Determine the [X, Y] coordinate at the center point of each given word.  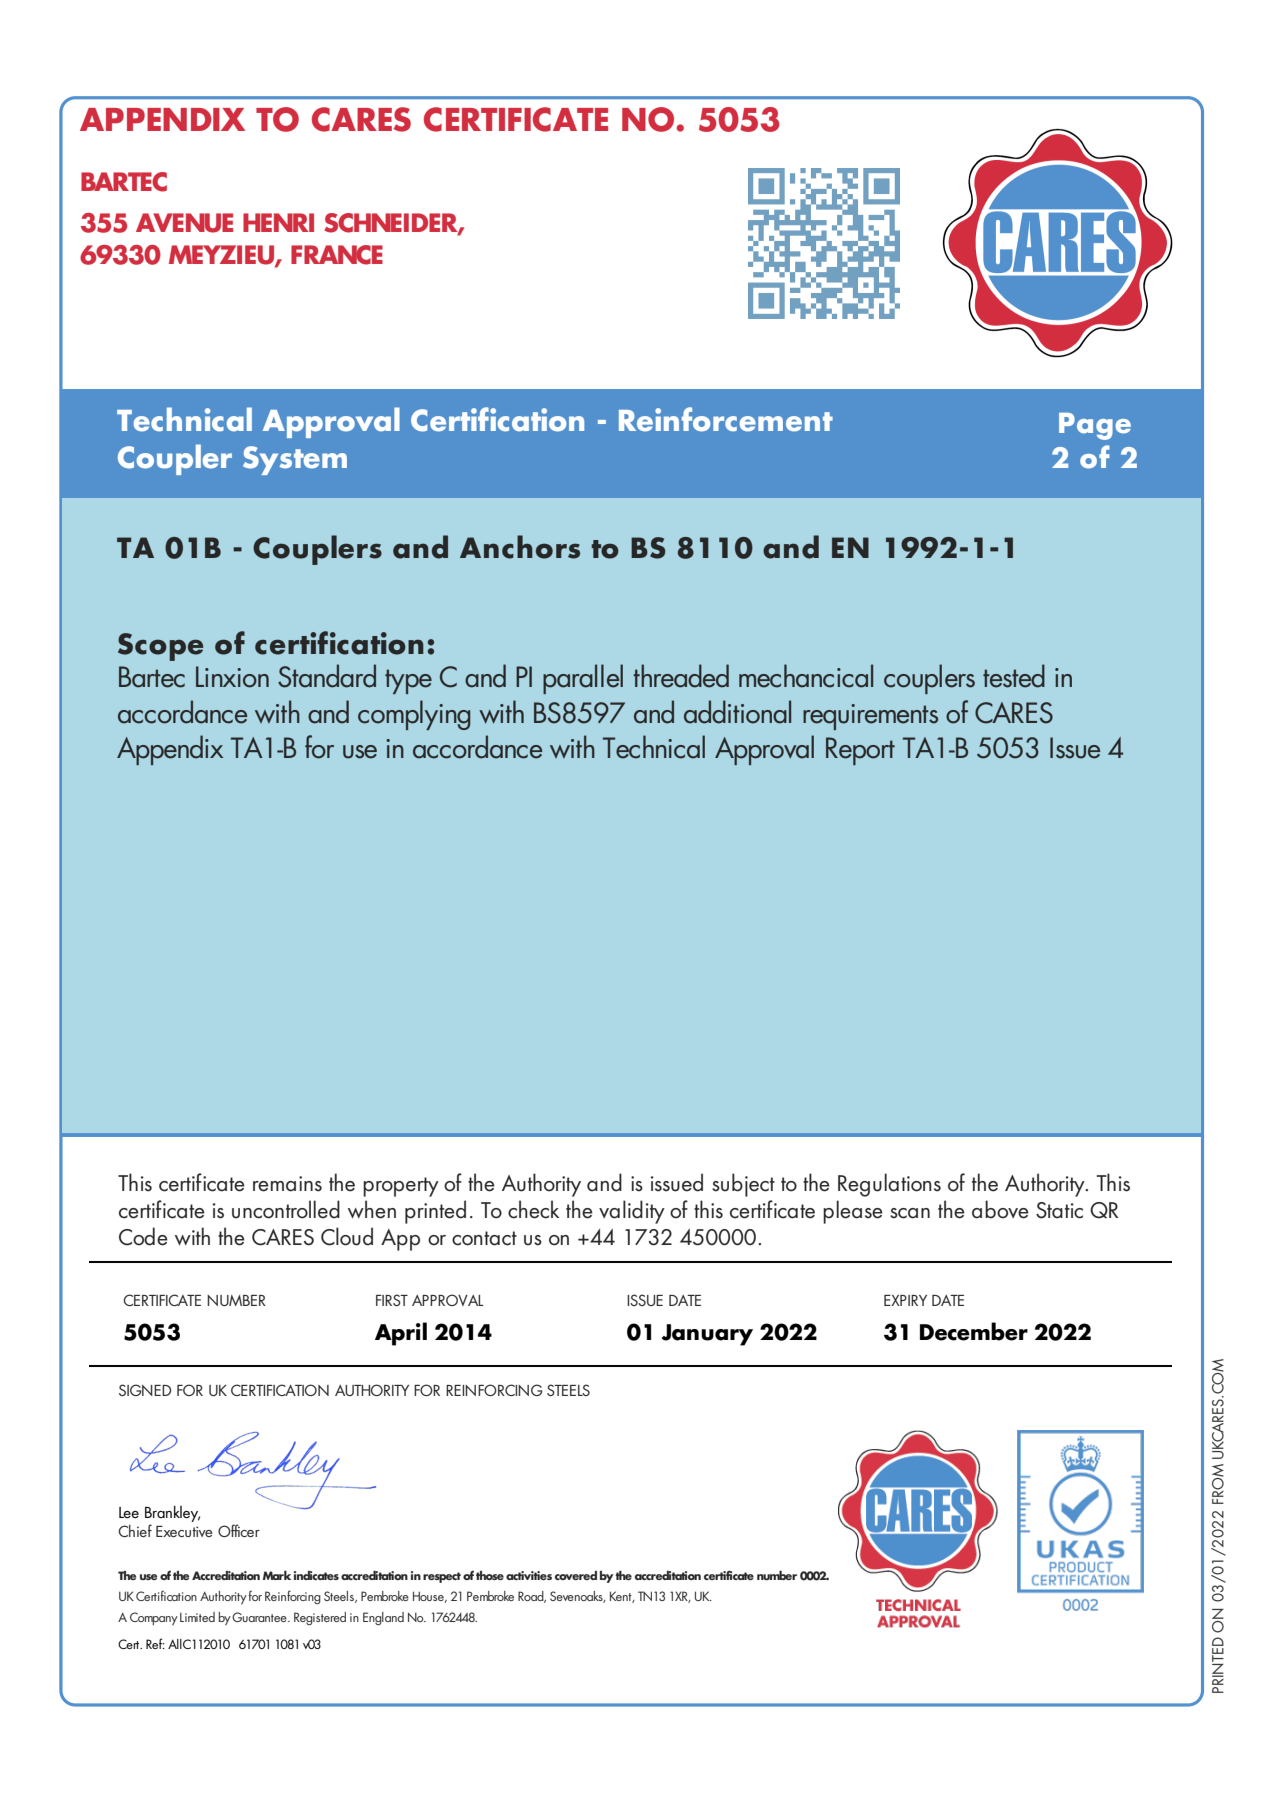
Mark [277, 1575]
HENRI [278, 222]
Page [1095, 426]
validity [632, 1212]
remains [287, 1184]
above [1000, 1209]
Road [532, 1597]
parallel [583, 679]
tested [1014, 676]
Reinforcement [726, 419]
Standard [327, 676]
